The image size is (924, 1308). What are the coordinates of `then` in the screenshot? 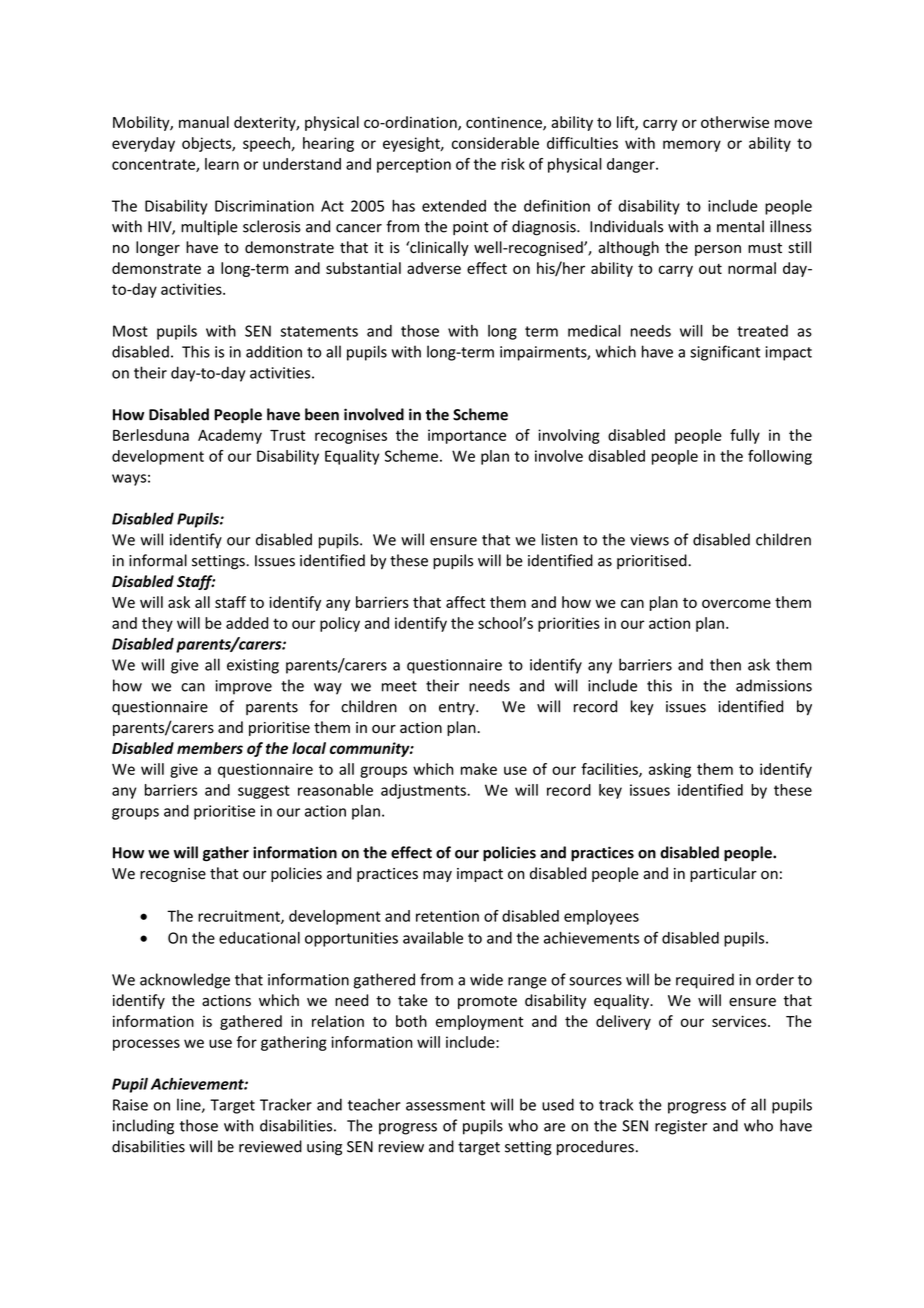 It's located at (725, 664).
